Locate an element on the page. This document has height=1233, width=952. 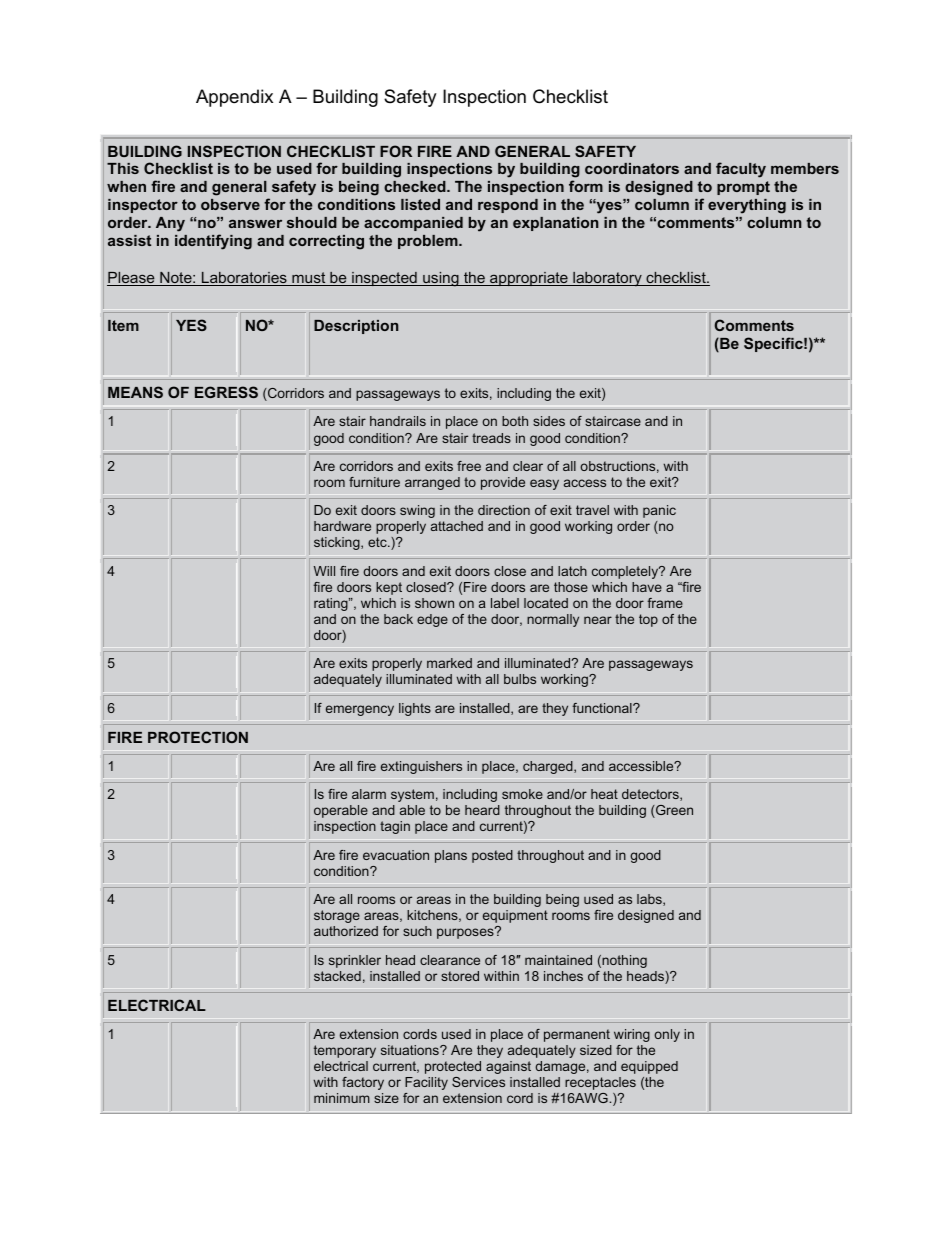
PROTECTION is located at coordinates (198, 737).
